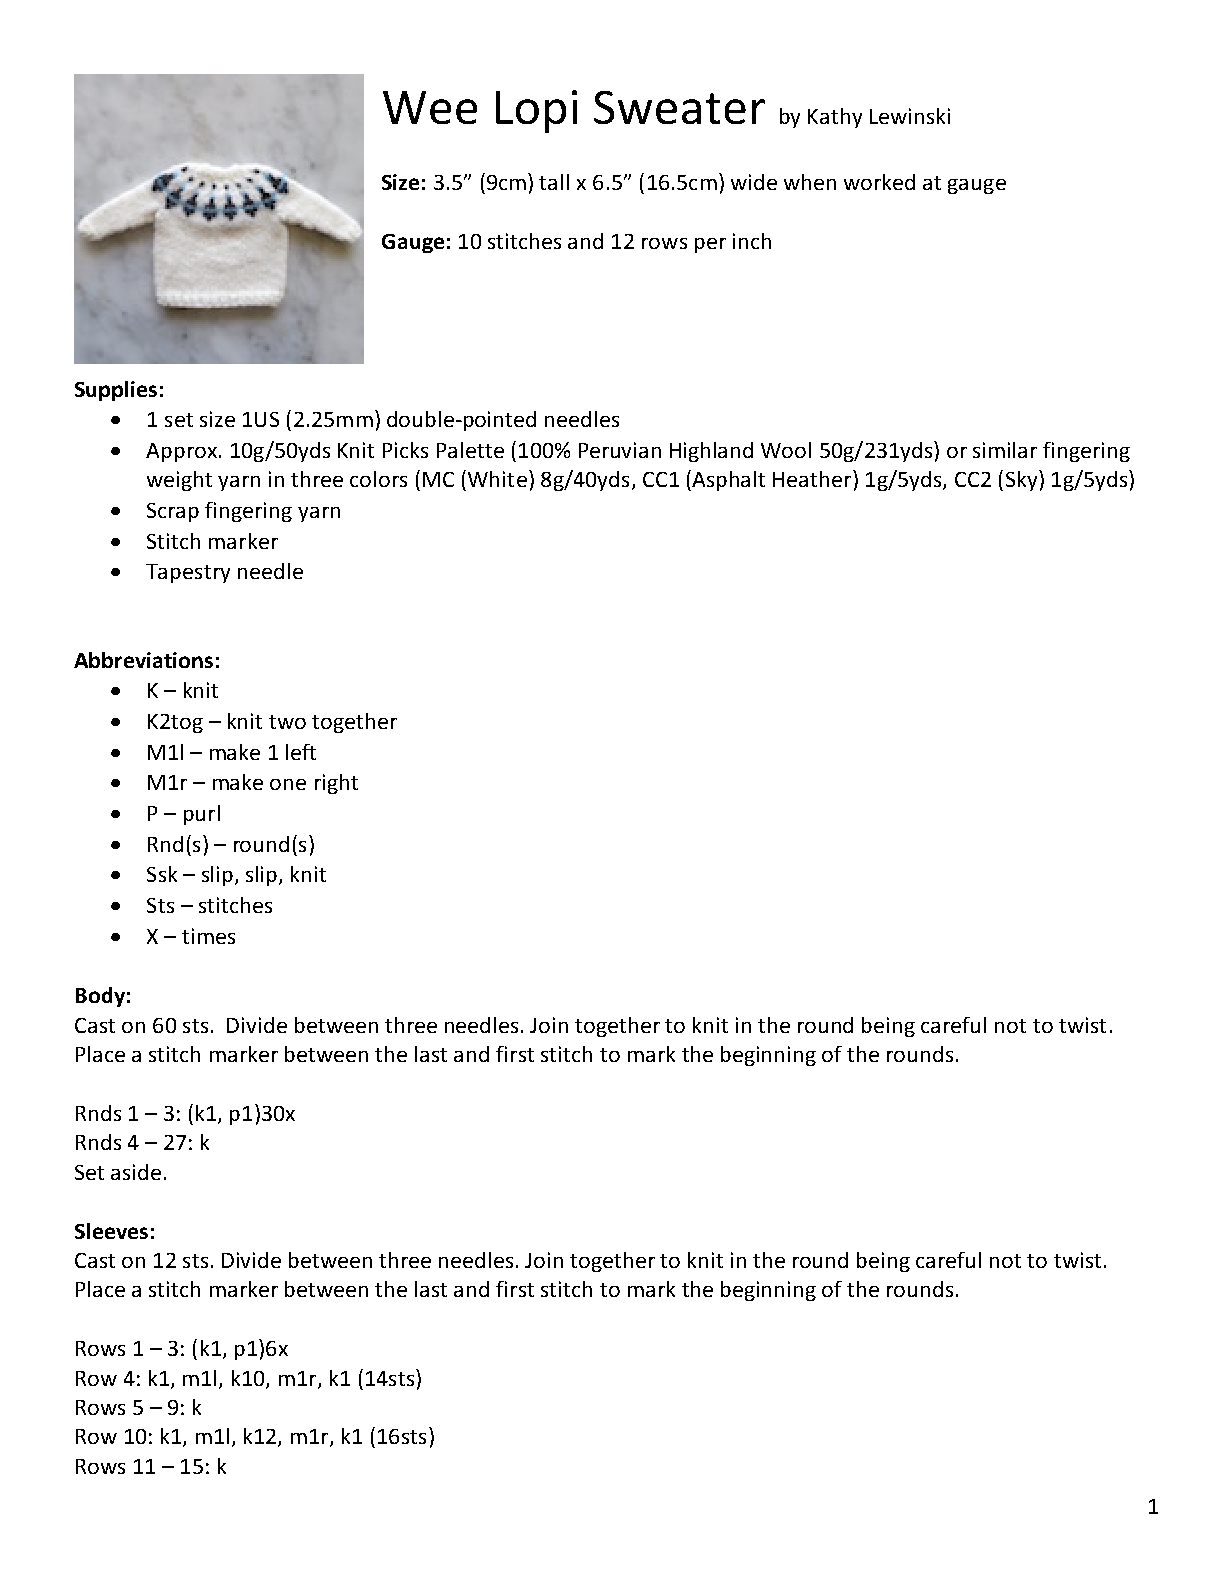 Image resolution: width=1229 pixels, height=1591 pixels. Describe the element at coordinates (679, 107) in the page. I see `Sweater` at that location.
